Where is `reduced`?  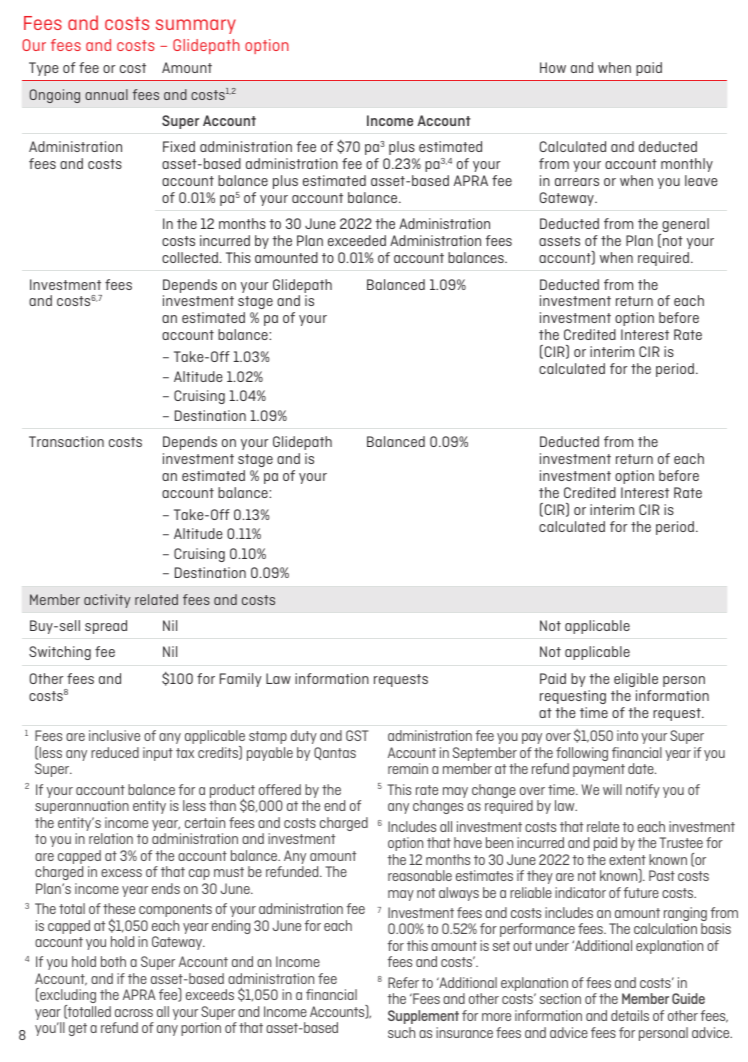
reduced is located at coordinates (115, 752).
